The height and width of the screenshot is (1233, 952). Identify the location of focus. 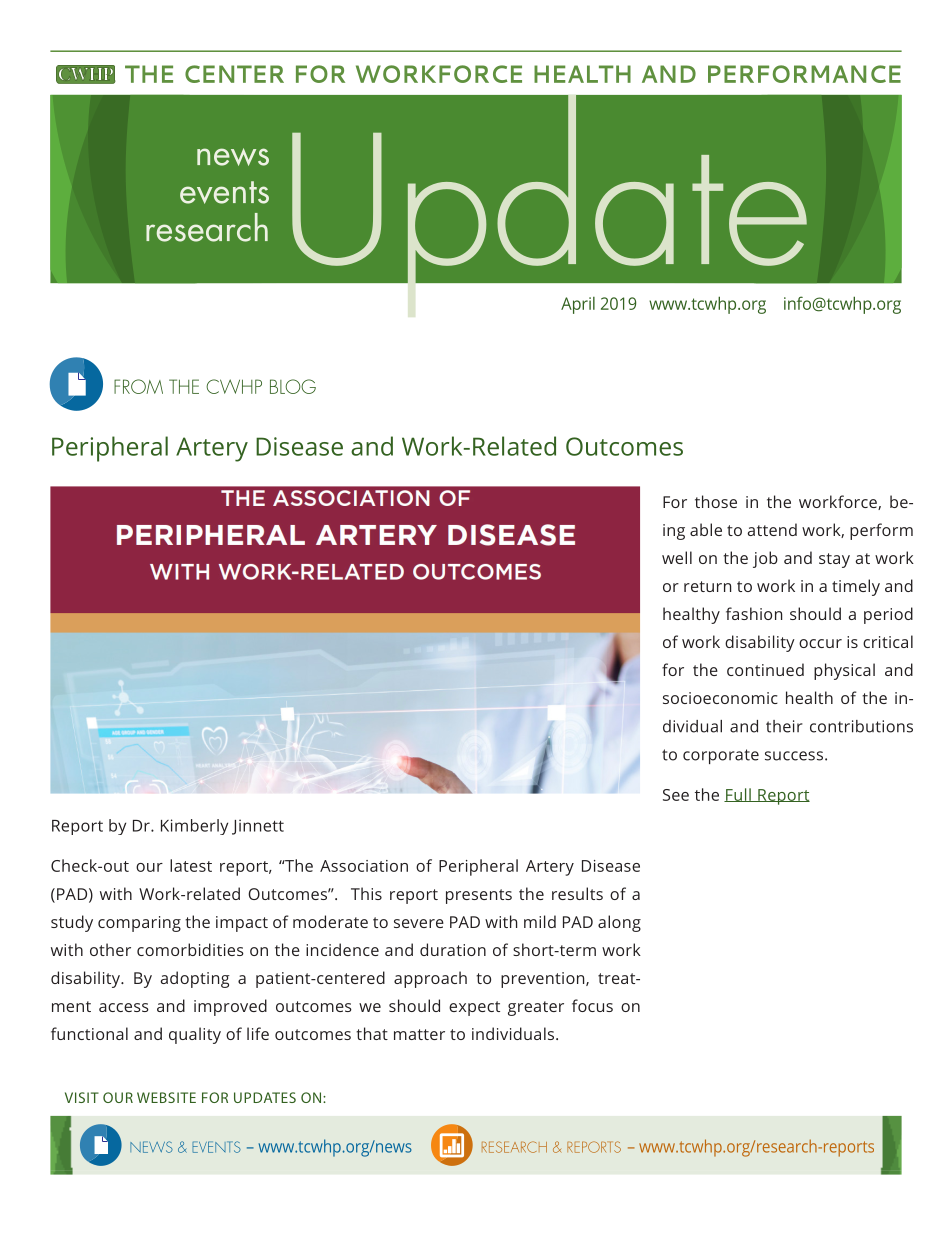
(592, 1005).
